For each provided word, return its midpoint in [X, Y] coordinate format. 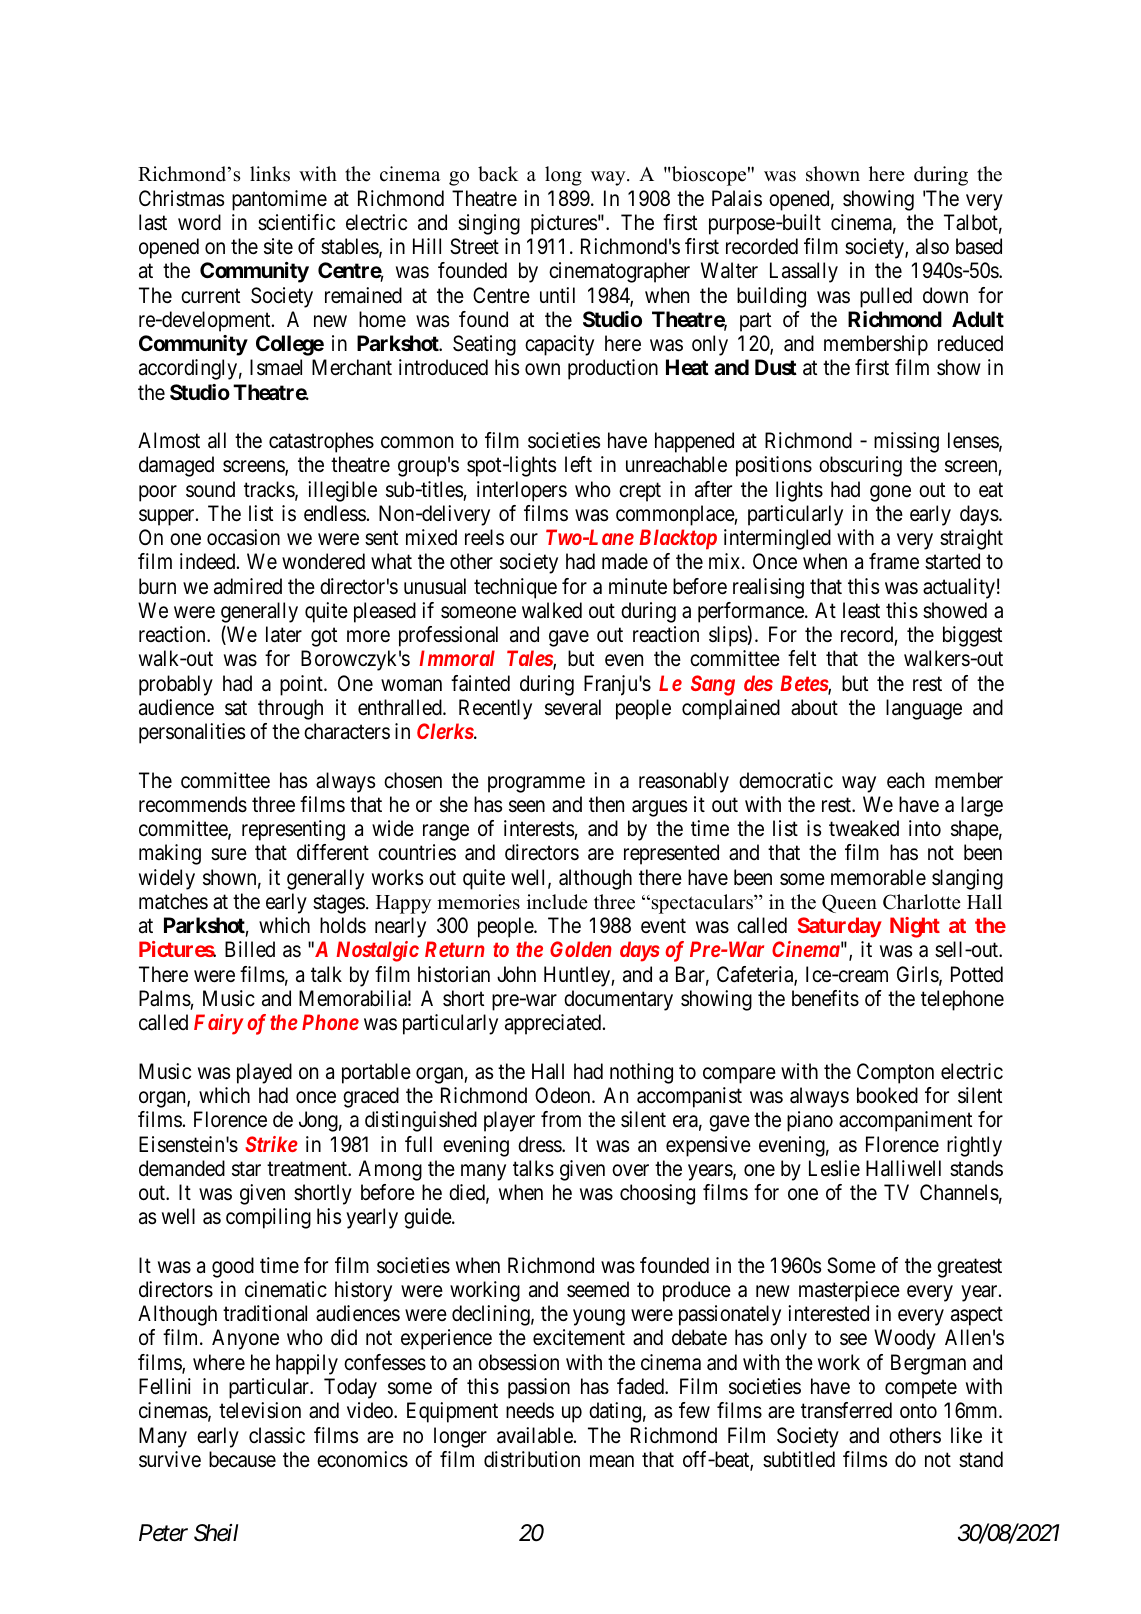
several [573, 707]
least [861, 610]
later [284, 634]
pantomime [279, 200]
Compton [895, 1073]
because [242, 1459]
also [932, 246]
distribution [532, 1459]
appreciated [554, 1024]
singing [489, 224]
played [264, 1073]
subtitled [799, 1459]
